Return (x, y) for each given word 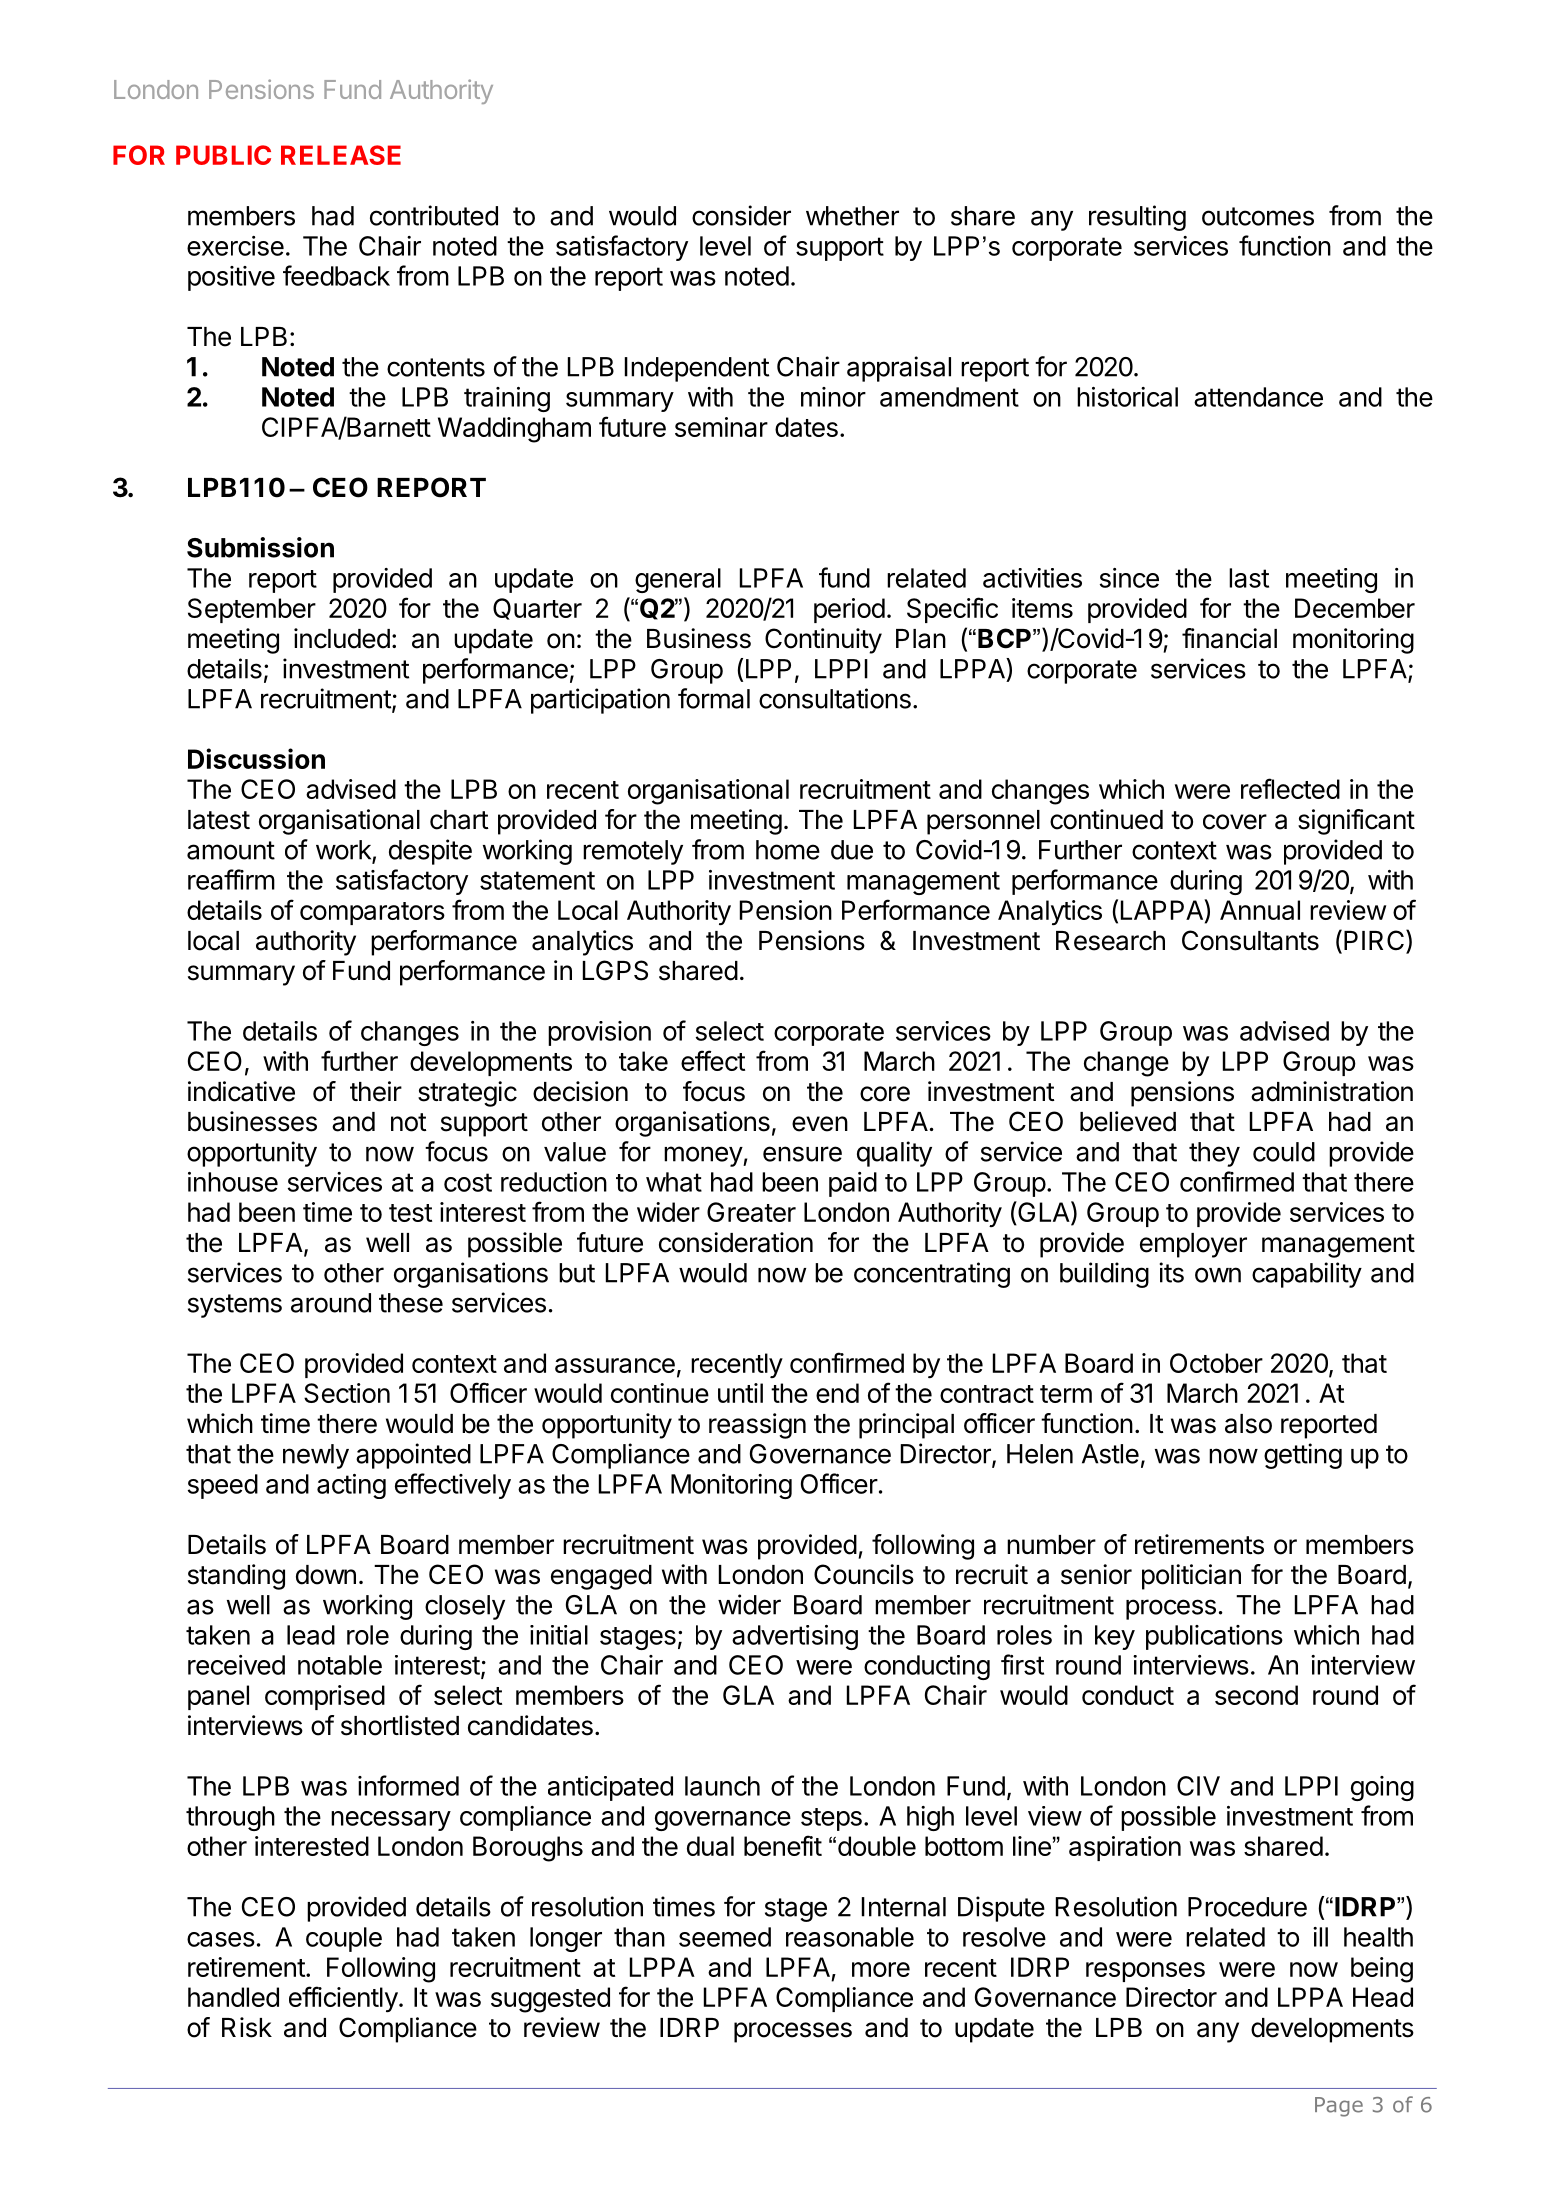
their (376, 1091)
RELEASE (341, 155)
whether (852, 216)
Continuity (823, 641)
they (1214, 1154)
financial (1229, 638)
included (342, 638)
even (820, 1124)
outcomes (1258, 216)
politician (1191, 1577)
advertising (795, 1637)
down (326, 1575)
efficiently (343, 1999)
